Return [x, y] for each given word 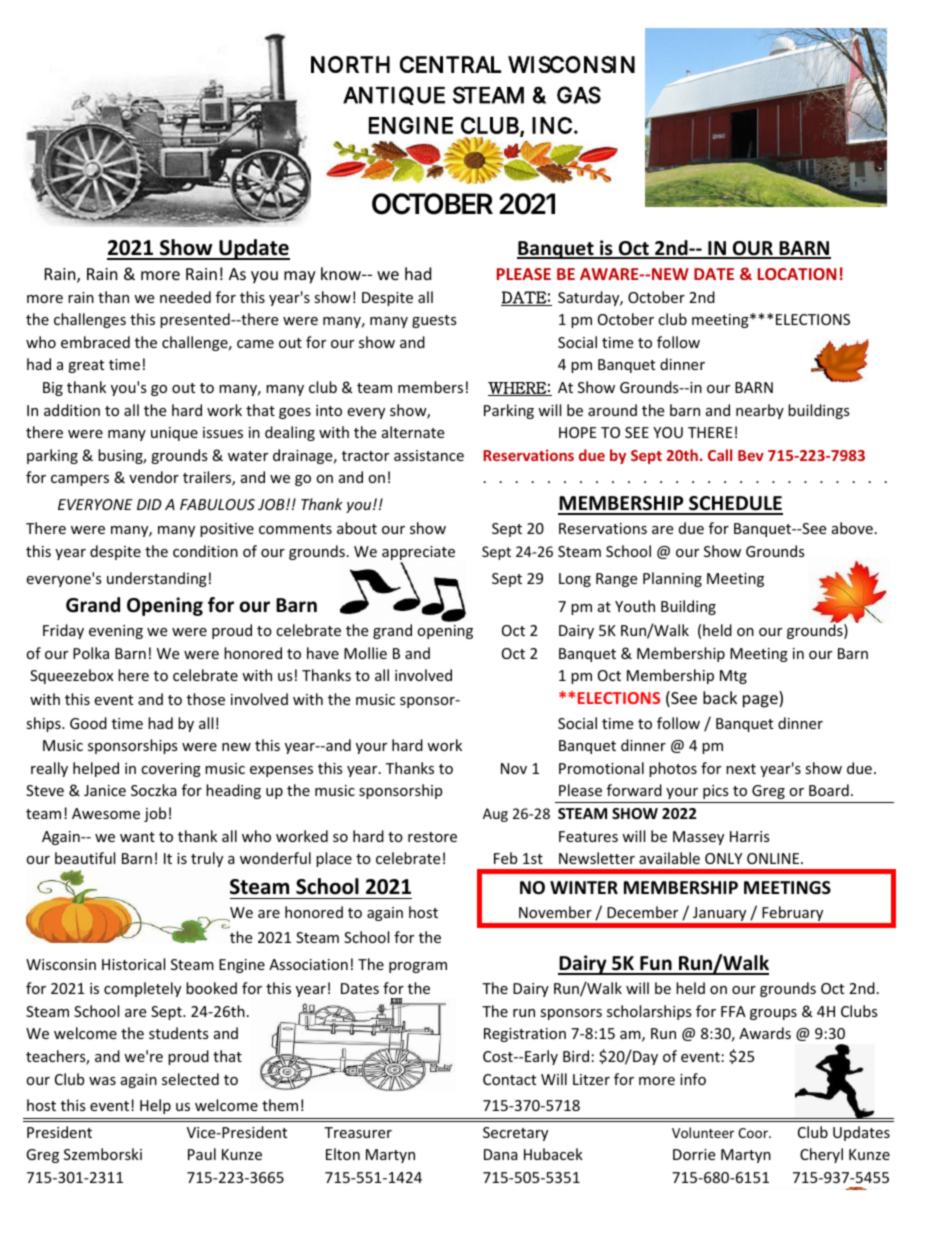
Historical [133, 964]
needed [185, 297]
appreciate [418, 554]
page [761, 701]
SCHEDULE [735, 505]
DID [149, 504]
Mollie [365, 653]
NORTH [350, 64]
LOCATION [797, 274]
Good [88, 723]
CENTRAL [450, 64]
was [102, 1081]
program [418, 967]
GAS [579, 95]
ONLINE [774, 858]
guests [434, 321]
